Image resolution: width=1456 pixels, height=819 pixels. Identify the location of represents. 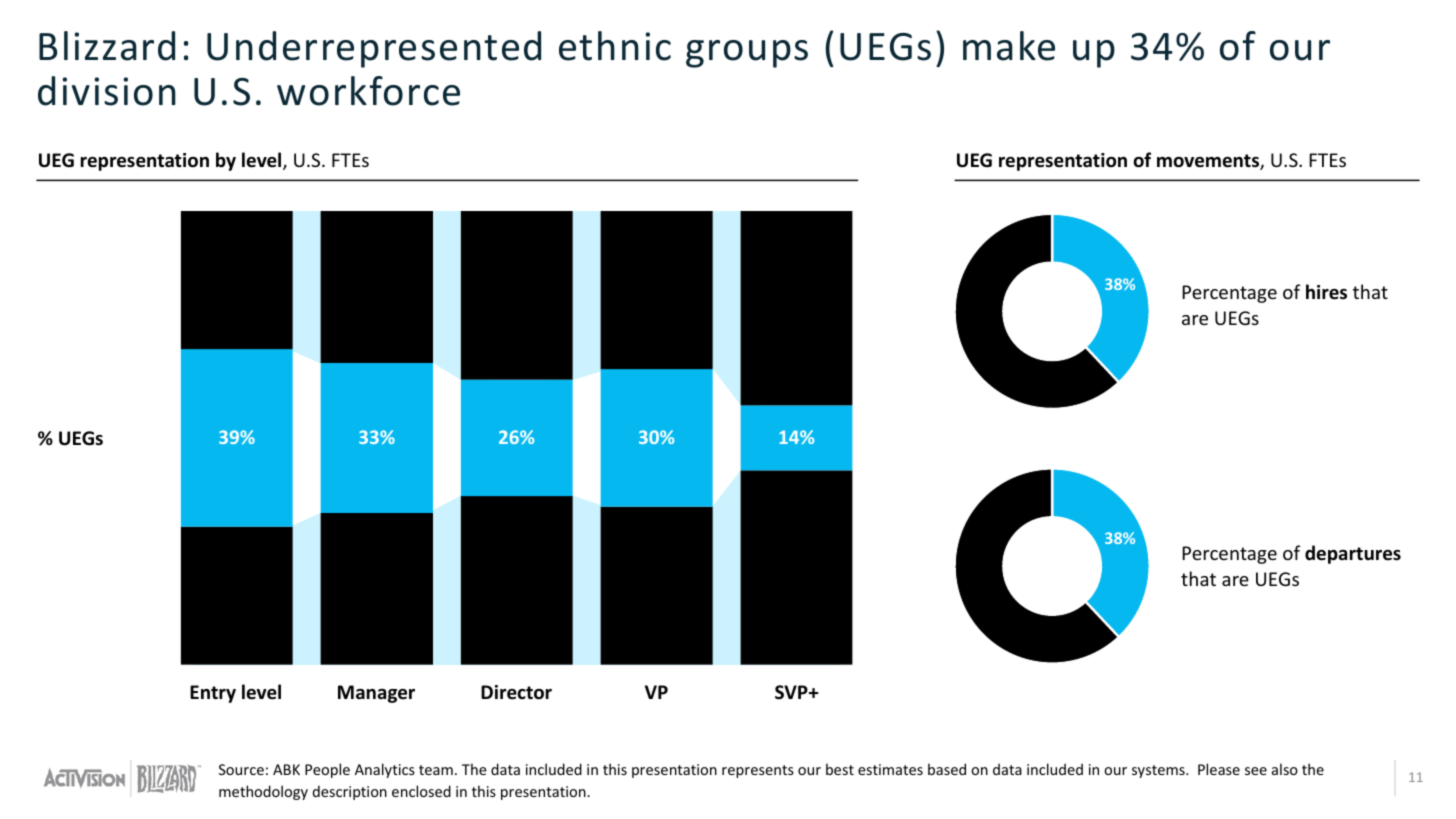
(758, 771).
